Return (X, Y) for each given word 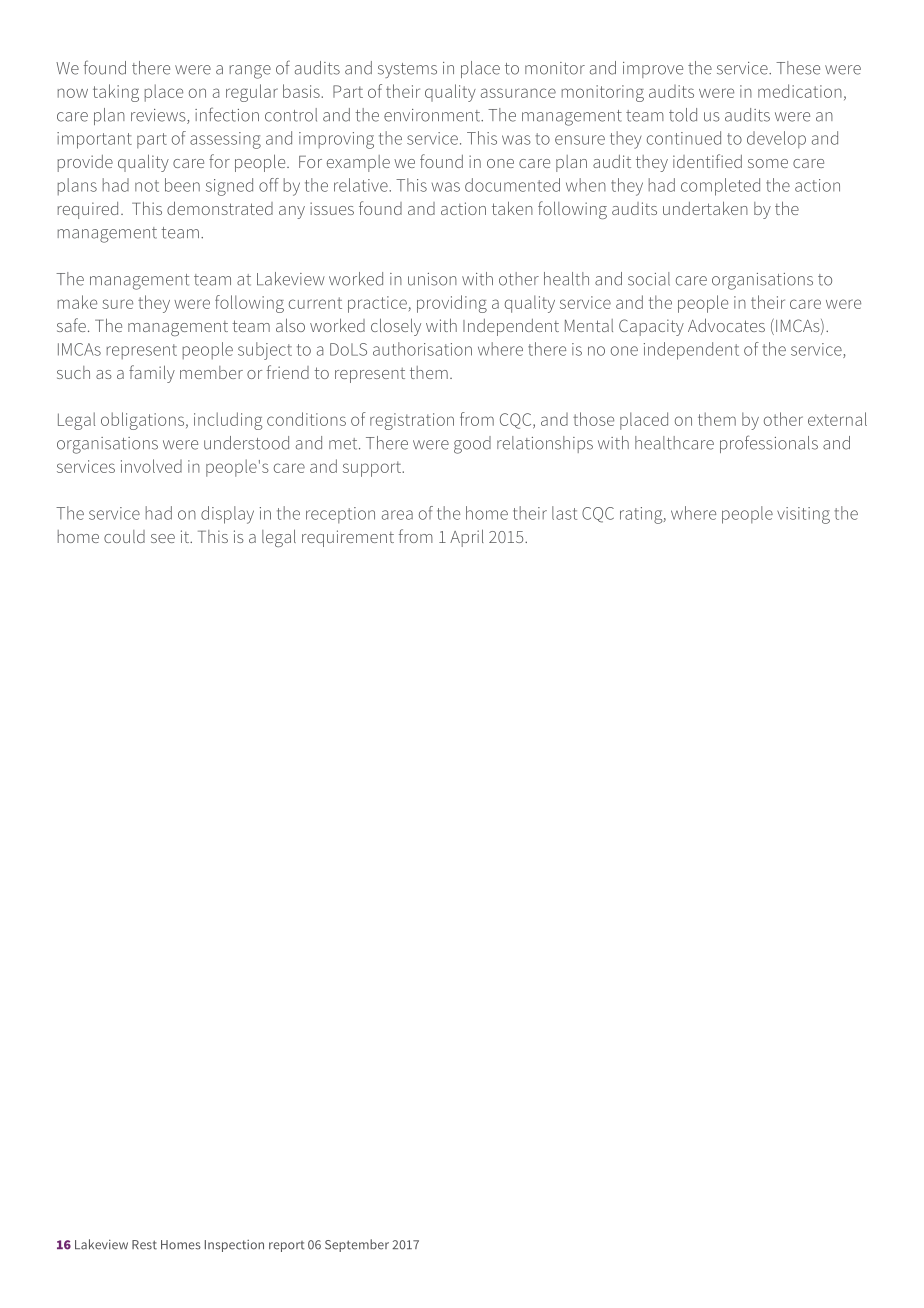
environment (433, 115)
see (163, 538)
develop (776, 139)
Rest (144, 1245)
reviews (159, 116)
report (286, 1246)
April (467, 538)
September (357, 1245)
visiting (803, 515)
